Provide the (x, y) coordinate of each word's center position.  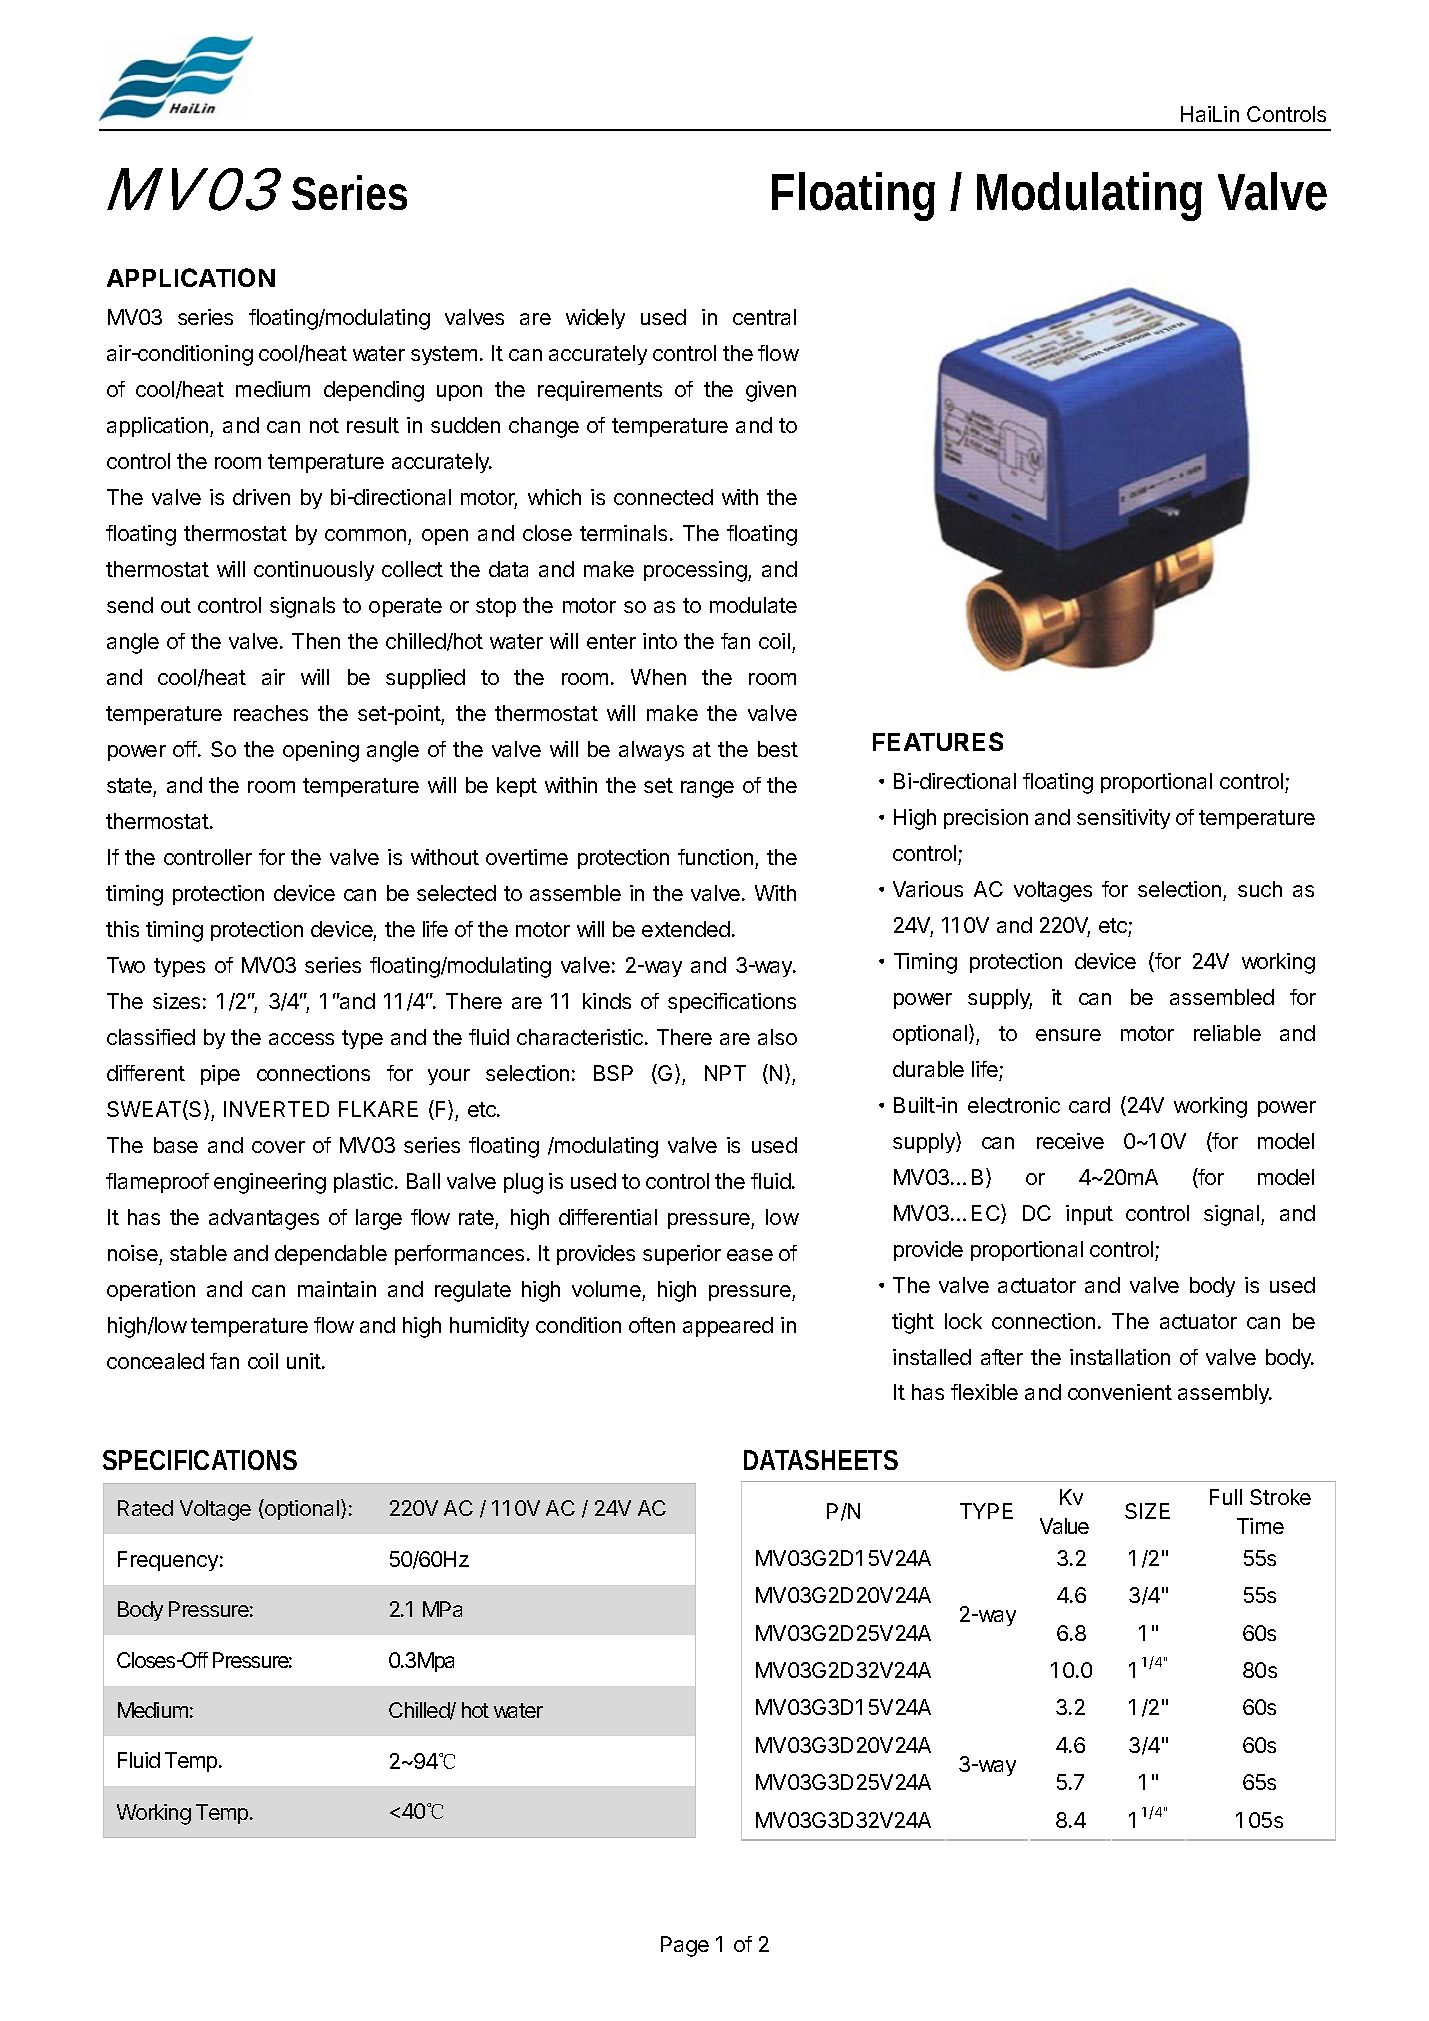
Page (685, 1946)
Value (1064, 1526)
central (764, 317)
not (324, 425)
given (771, 391)
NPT (725, 1073)
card (1089, 1105)
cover (278, 1147)
